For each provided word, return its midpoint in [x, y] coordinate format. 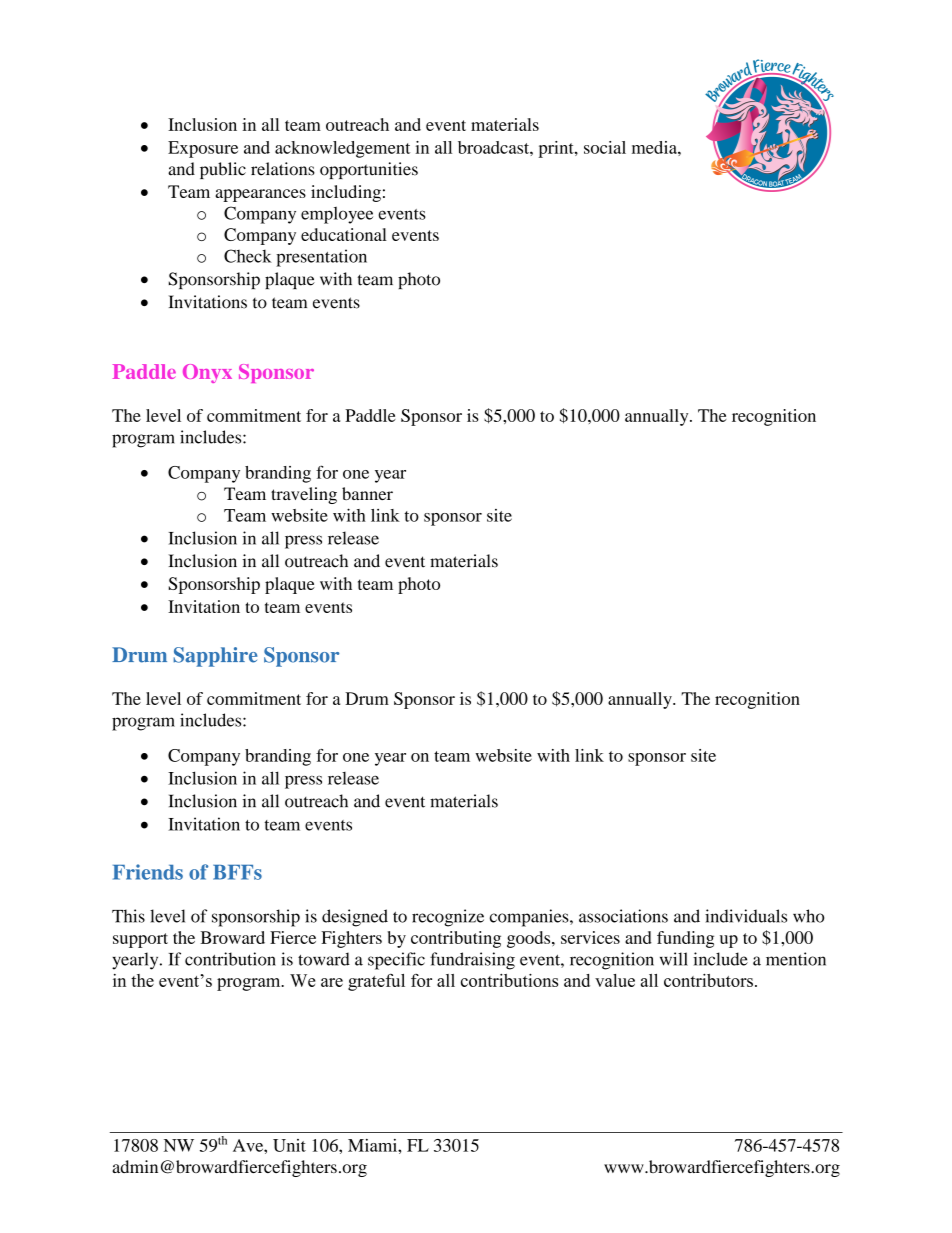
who [808, 916]
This [128, 916]
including [346, 193]
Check [248, 256]
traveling [304, 495]
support [140, 940]
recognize [448, 918]
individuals [746, 916]
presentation [321, 258]
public [223, 170]
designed [355, 918]
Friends [148, 872]
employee [337, 215]
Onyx [207, 373]
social [605, 147]
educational [344, 234]
